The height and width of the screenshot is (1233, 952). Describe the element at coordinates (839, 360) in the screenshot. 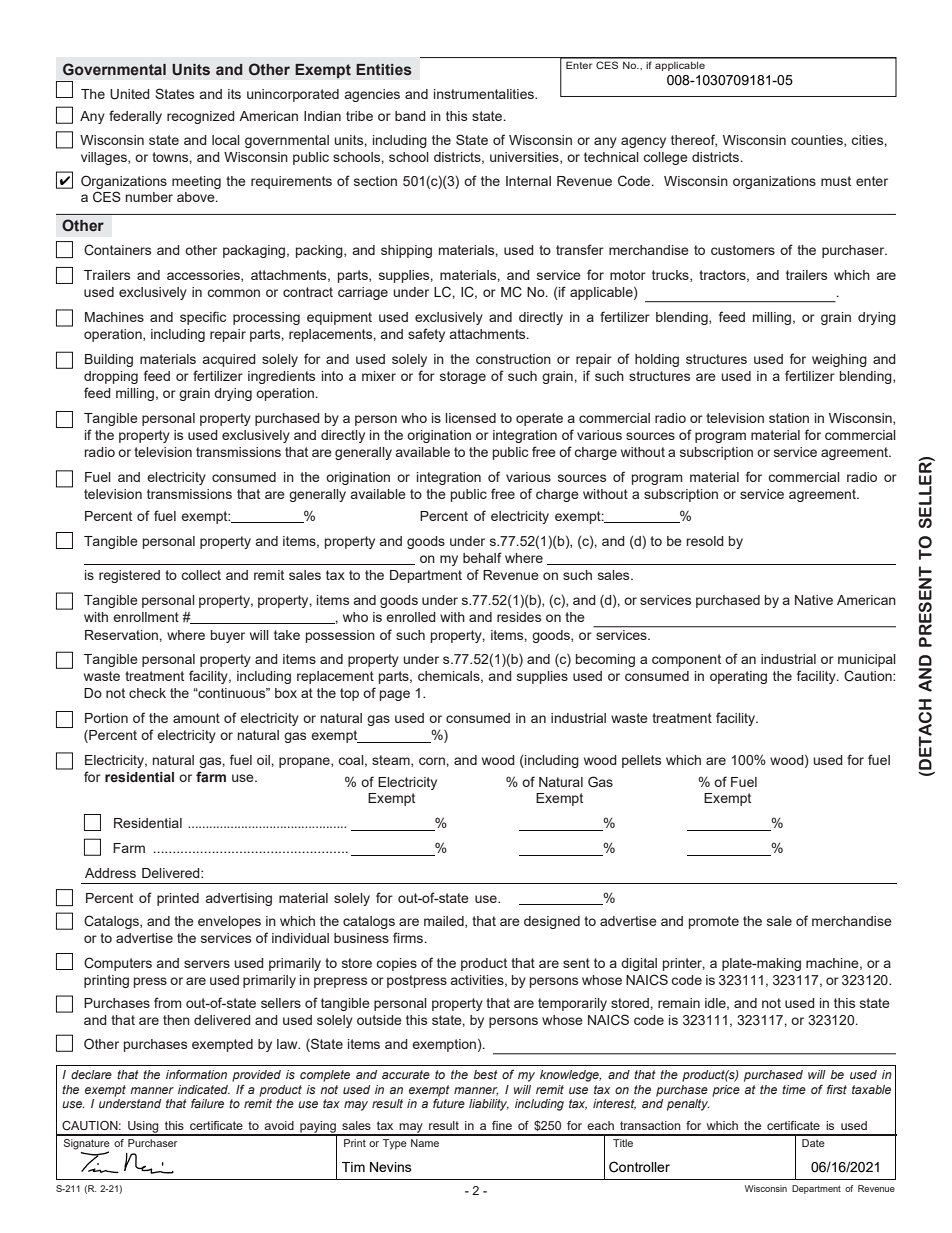

I see `weighing` at that location.
